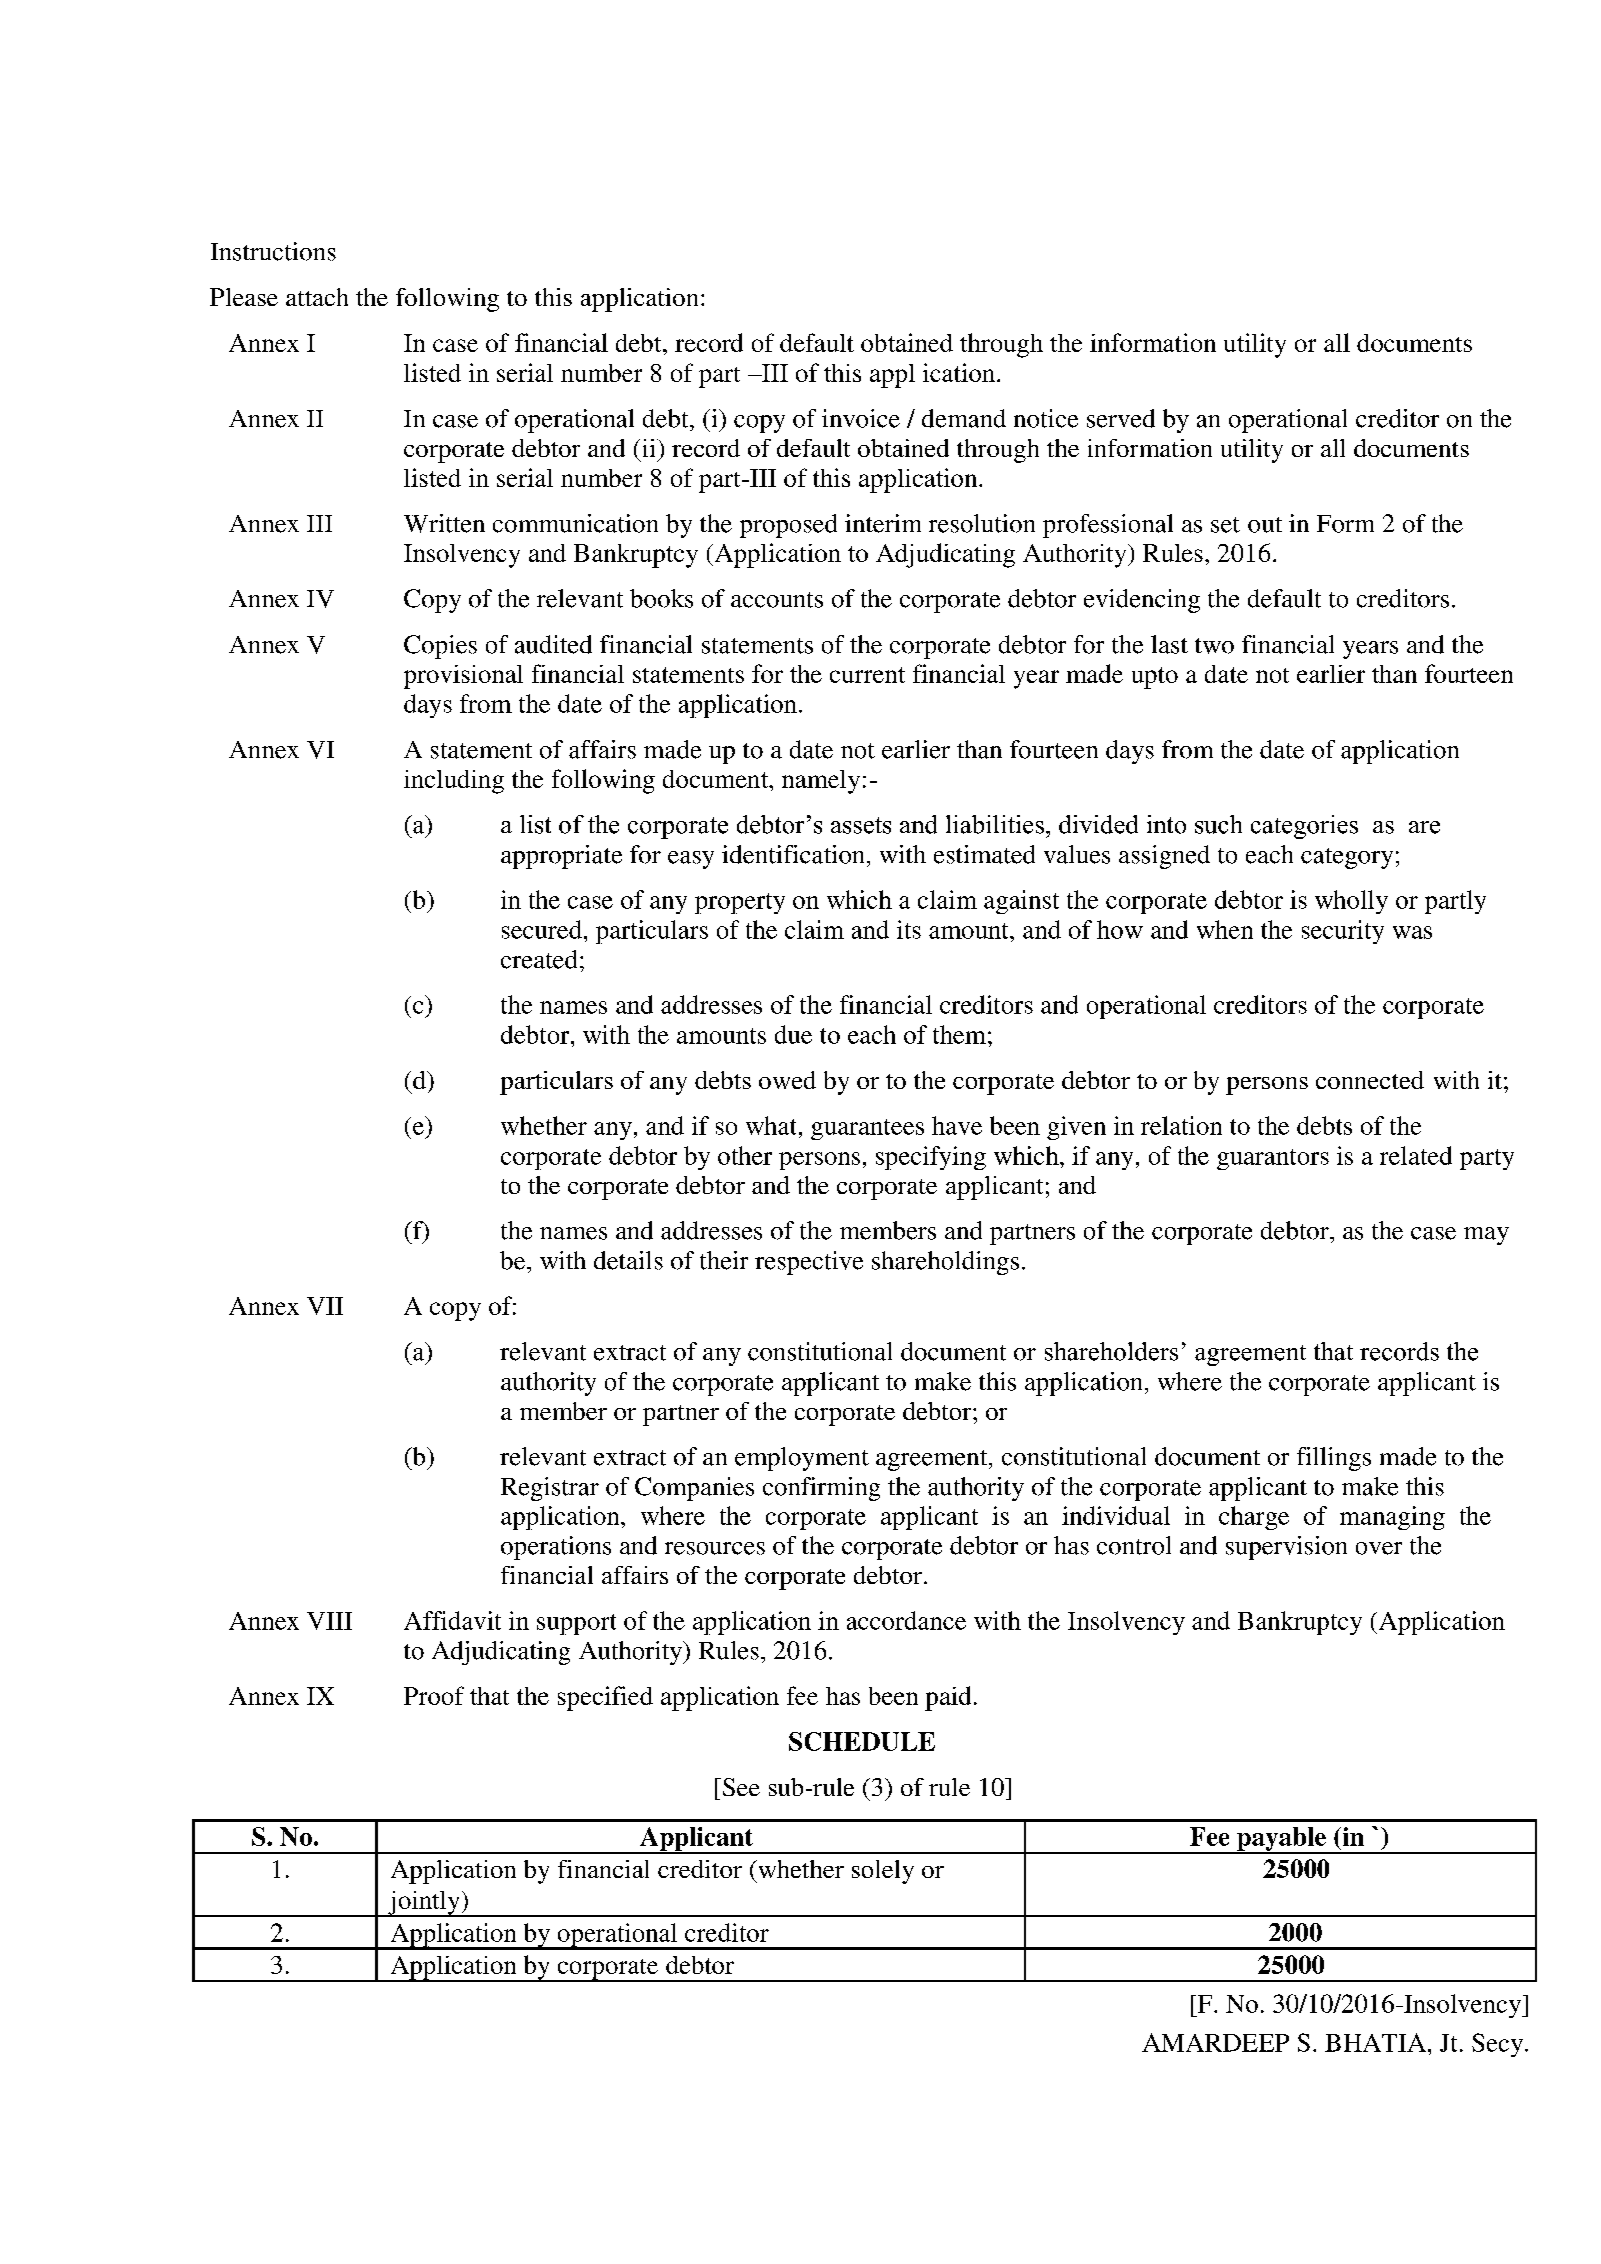 The width and height of the page is (1601, 2264). Describe the element at coordinates (1334, 1459) in the page. I see `fillings` at that location.
